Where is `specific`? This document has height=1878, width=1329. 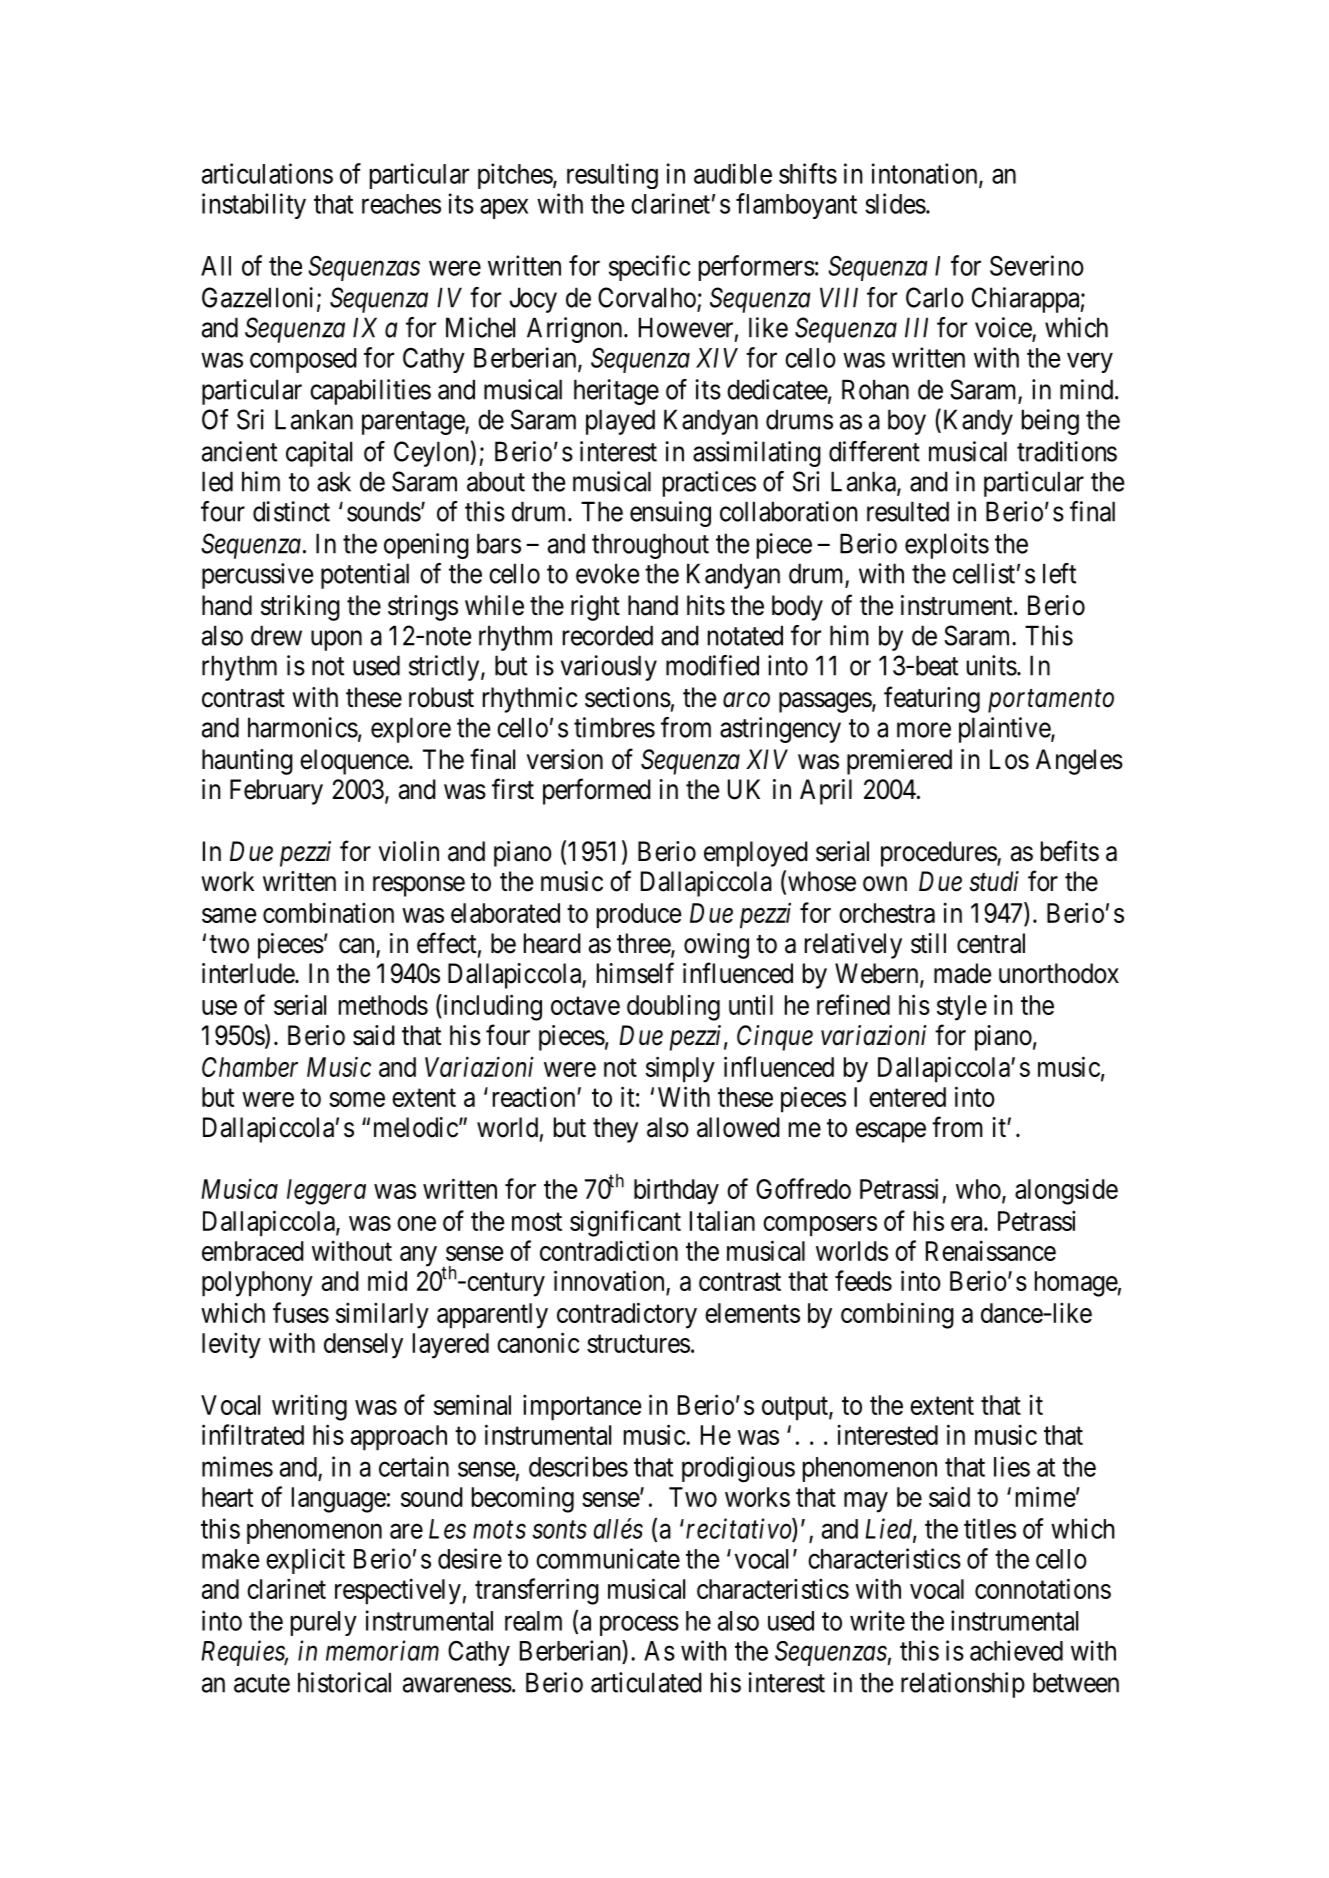 specific is located at coordinates (649, 268).
